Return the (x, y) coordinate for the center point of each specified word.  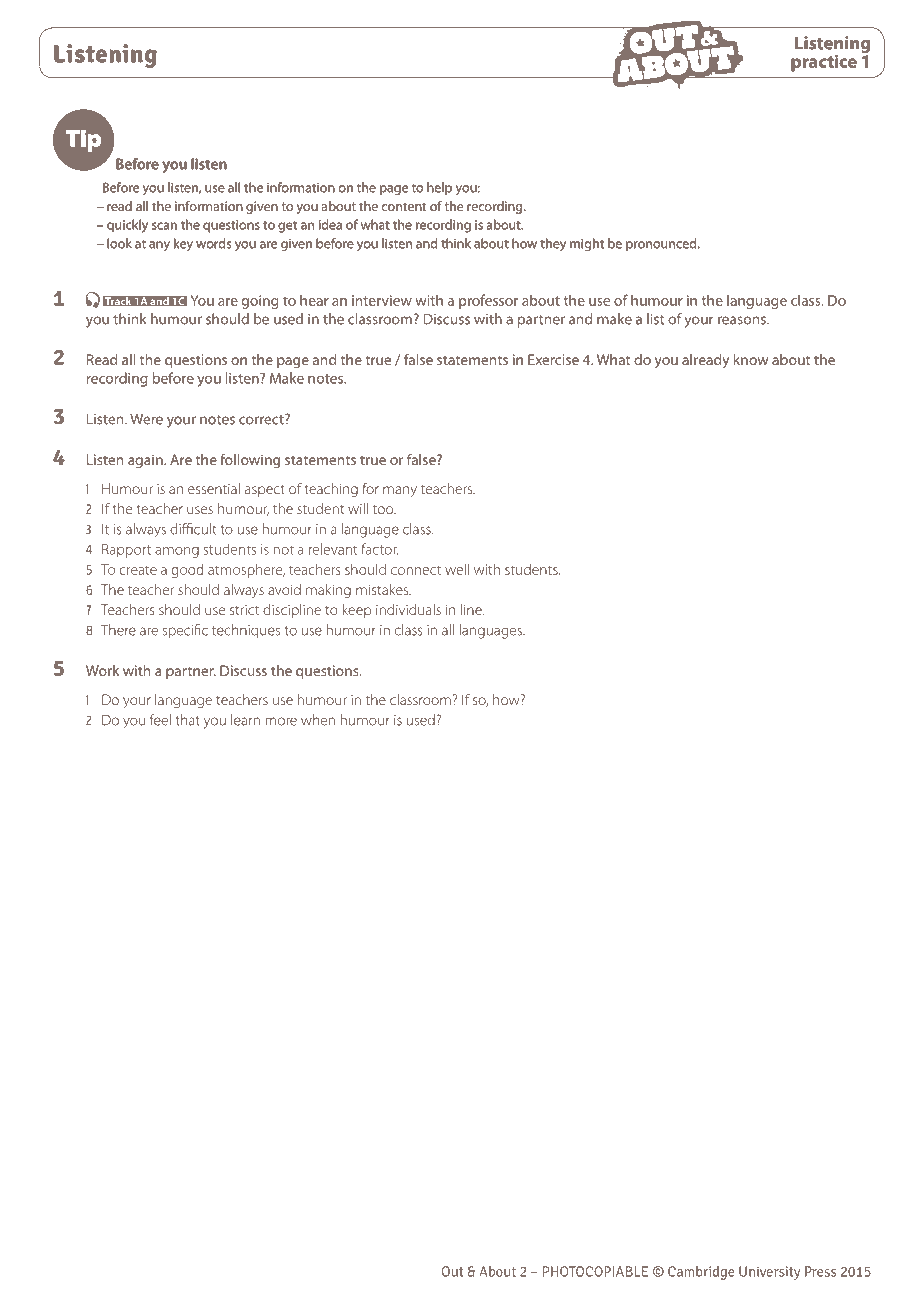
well (457, 569)
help (439, 188)
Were (146, 419)
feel (160, 720)
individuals (408, 609)
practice (824, 63)
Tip (83, 141)
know (751, 359)
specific (185, 631)
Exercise (553, 359)
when (318, 720)
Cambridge (701, 1273)
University (769, 1273)
